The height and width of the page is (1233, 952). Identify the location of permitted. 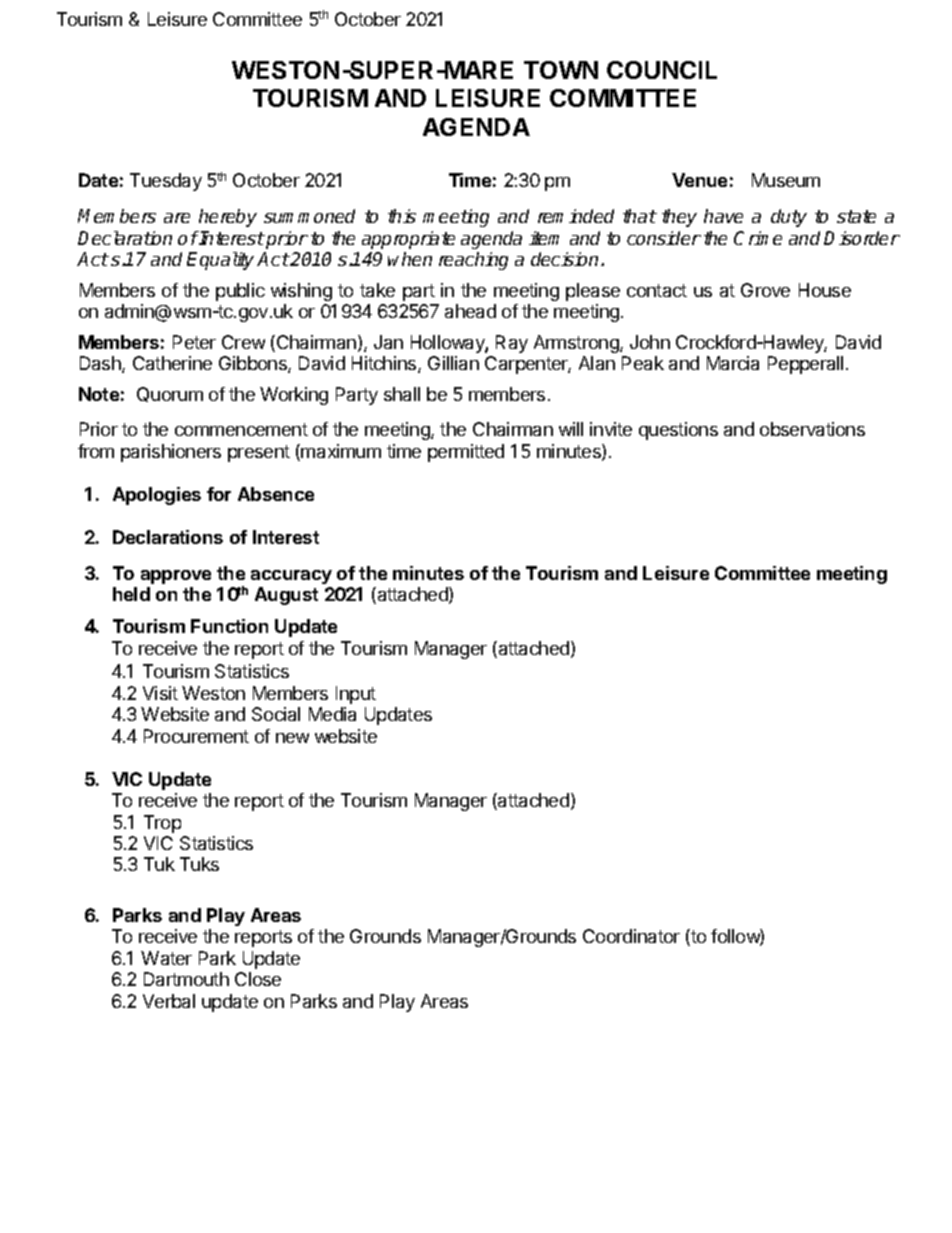
(466, 453).
